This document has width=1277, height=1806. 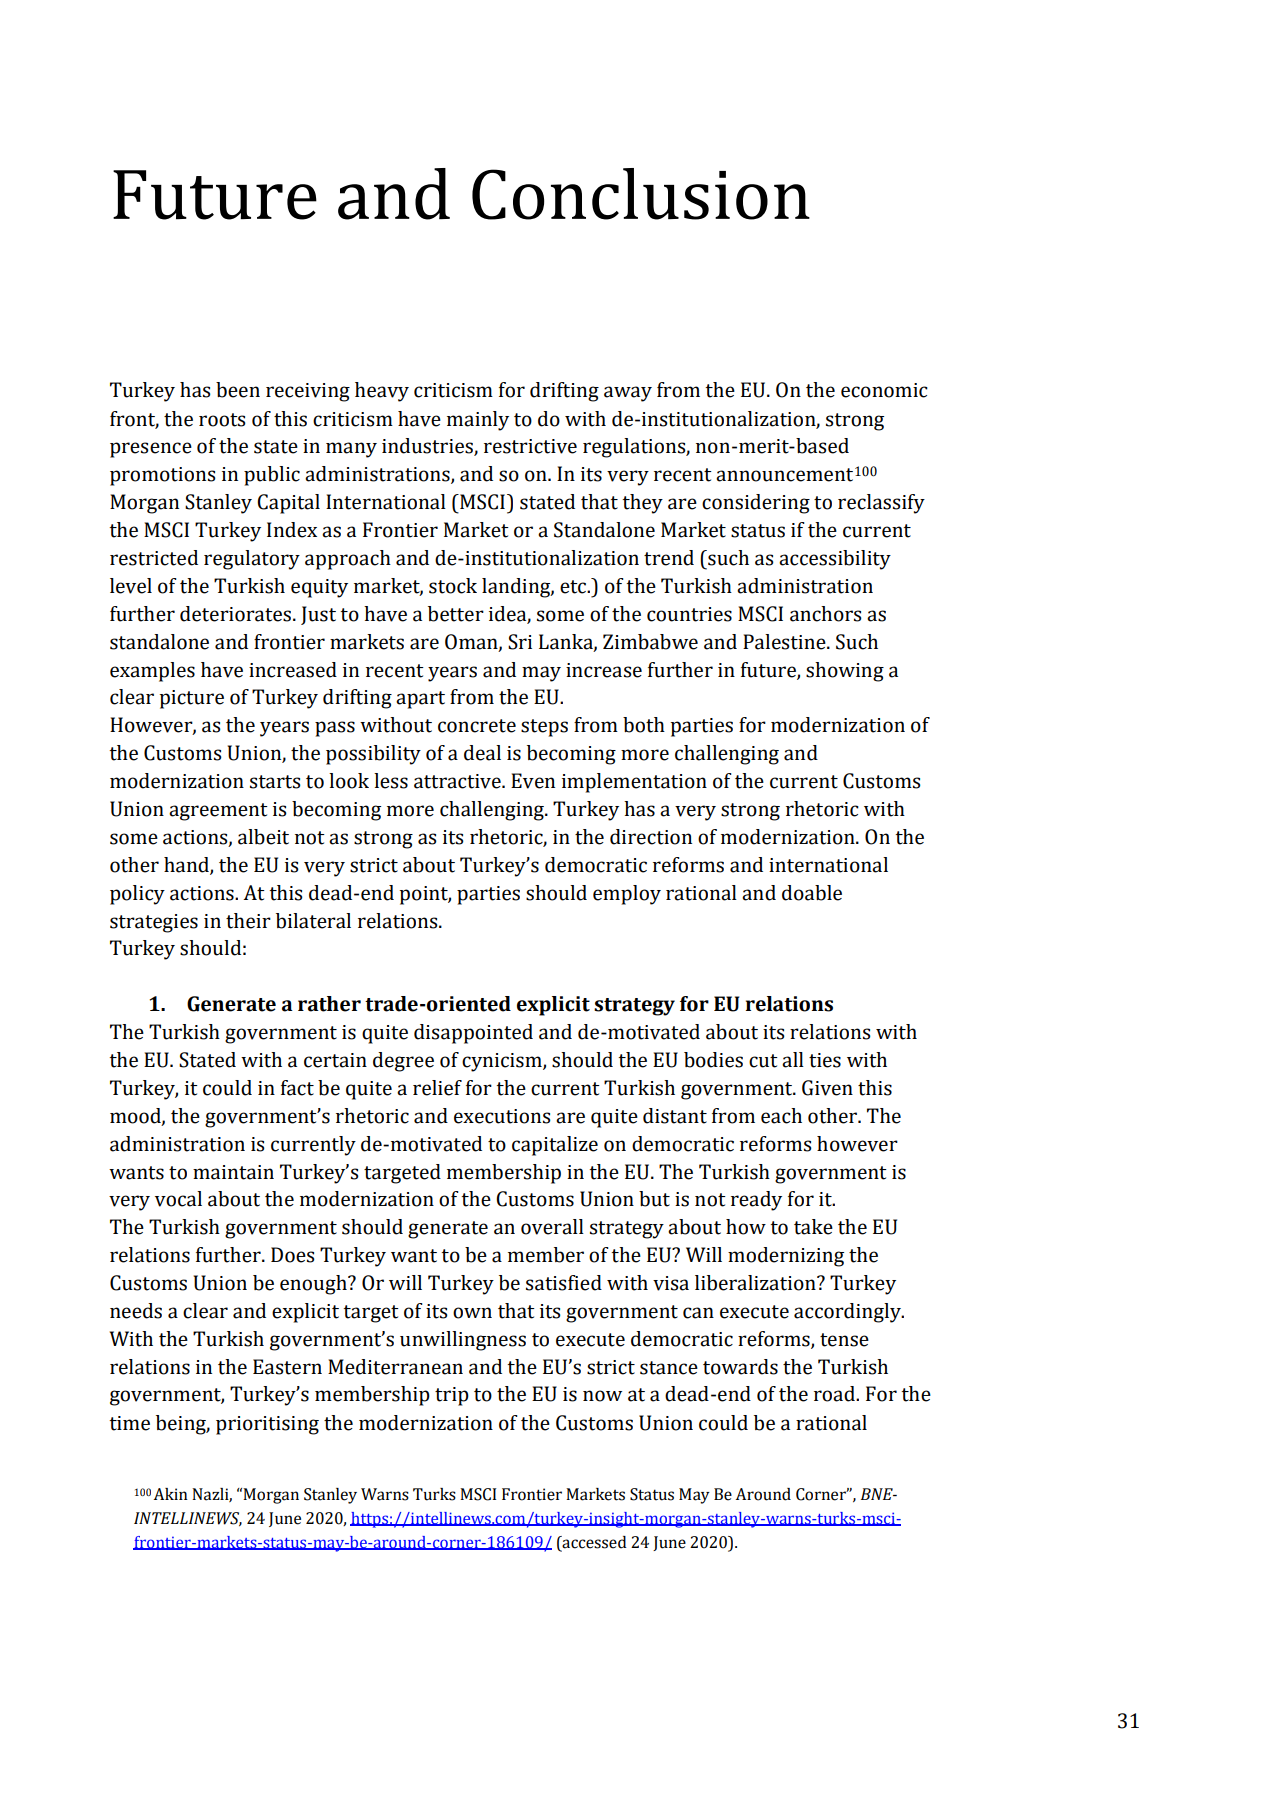 What do you see at coordinates (267, 1425) in the document?
I see `prioritising` at bounding box center [267, 1425].
